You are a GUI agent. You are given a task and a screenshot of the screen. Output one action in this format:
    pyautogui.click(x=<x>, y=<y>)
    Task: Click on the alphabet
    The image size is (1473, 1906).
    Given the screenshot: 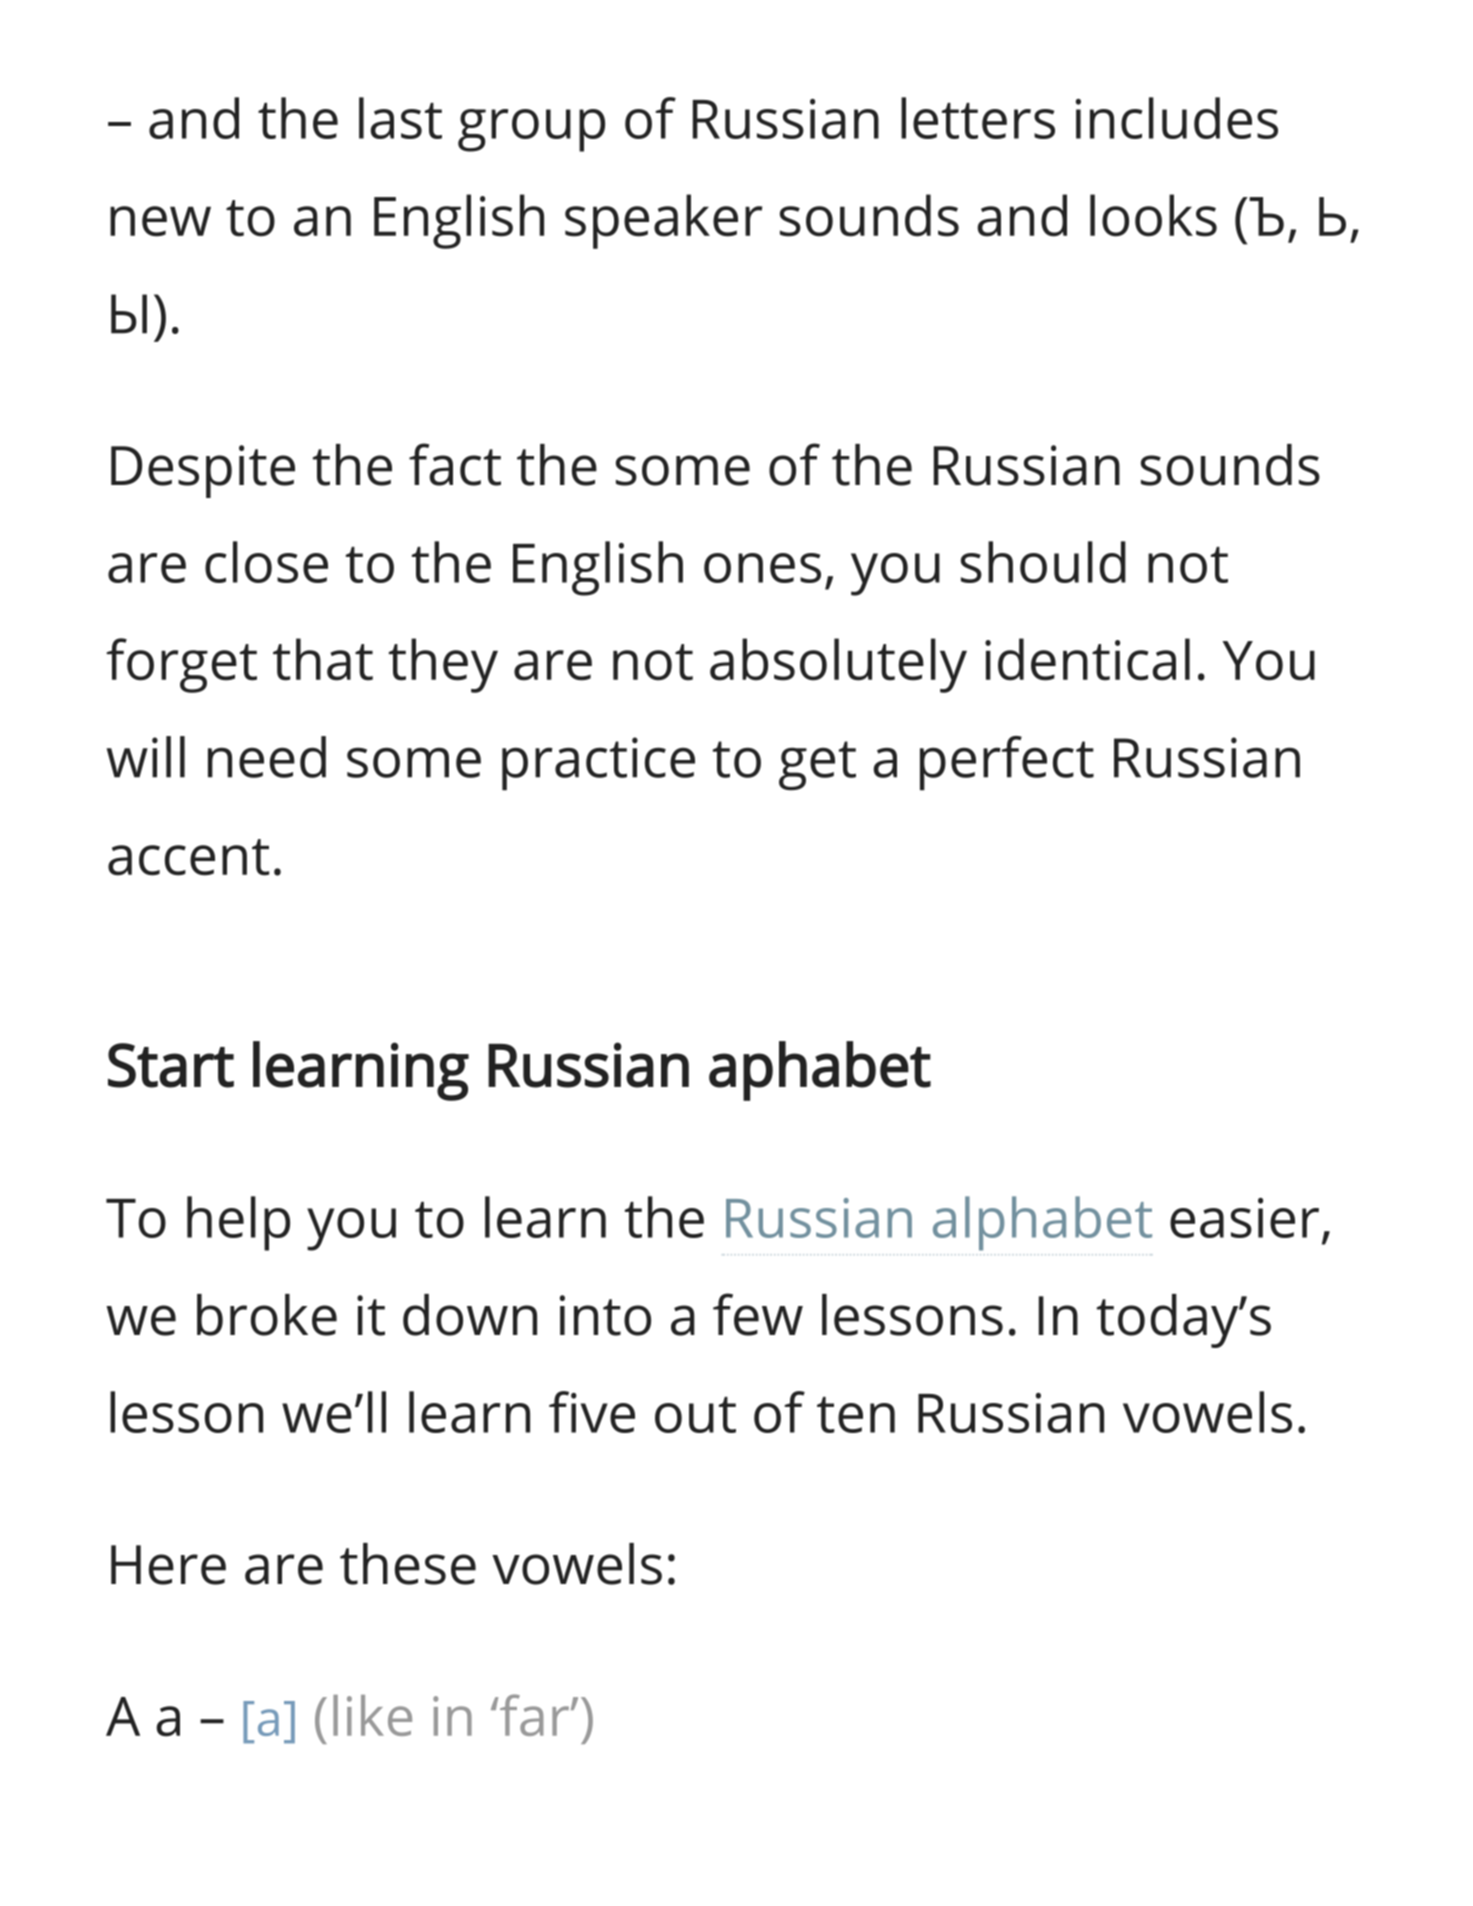 What is the action you would take?
    pyautogui.click(x=1042, y=1223)
